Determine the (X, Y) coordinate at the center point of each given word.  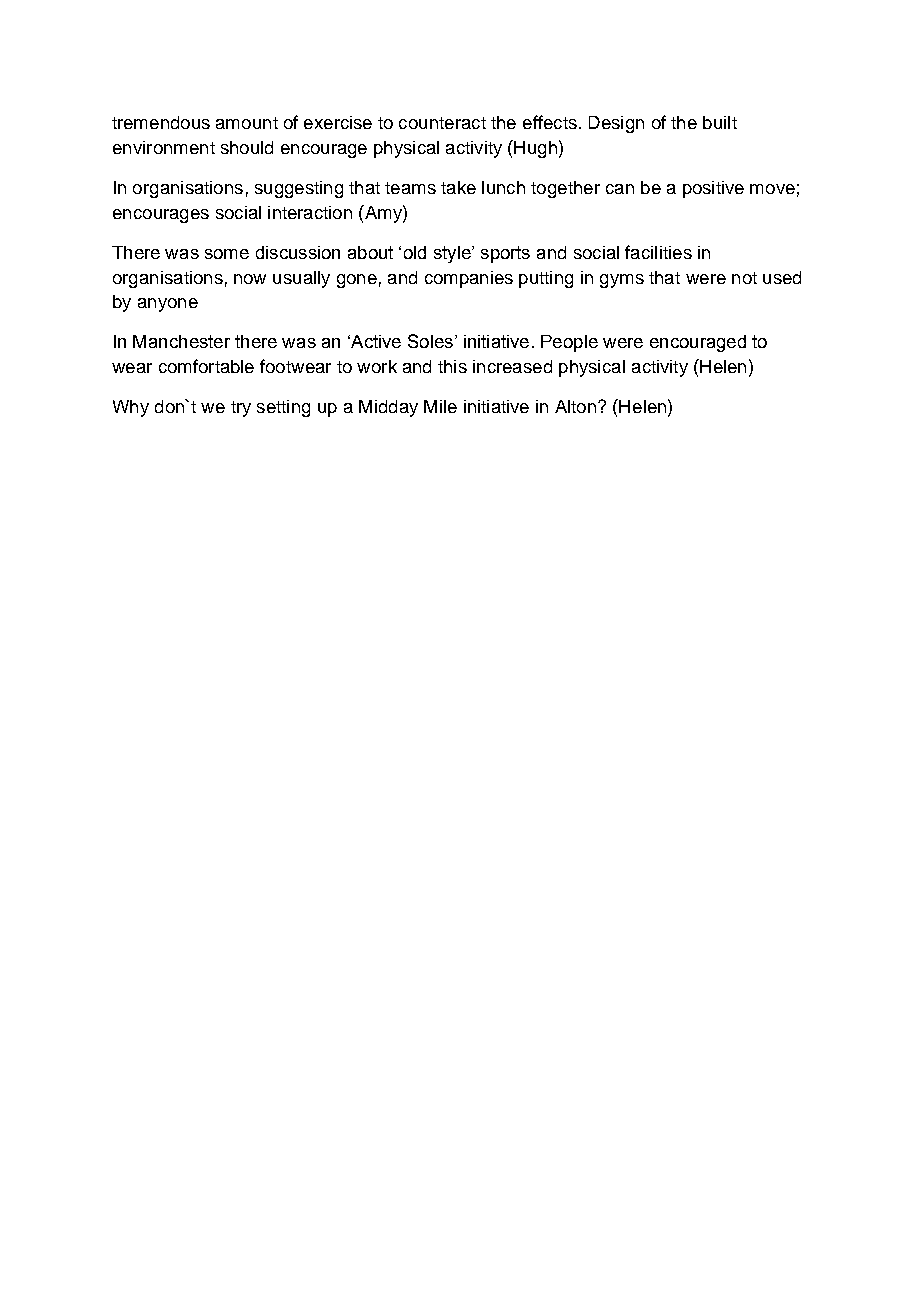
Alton (575, 406)
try (241, 409)
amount (247, 123)
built (720, 122)
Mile (440, 406)
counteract (442, 123)
